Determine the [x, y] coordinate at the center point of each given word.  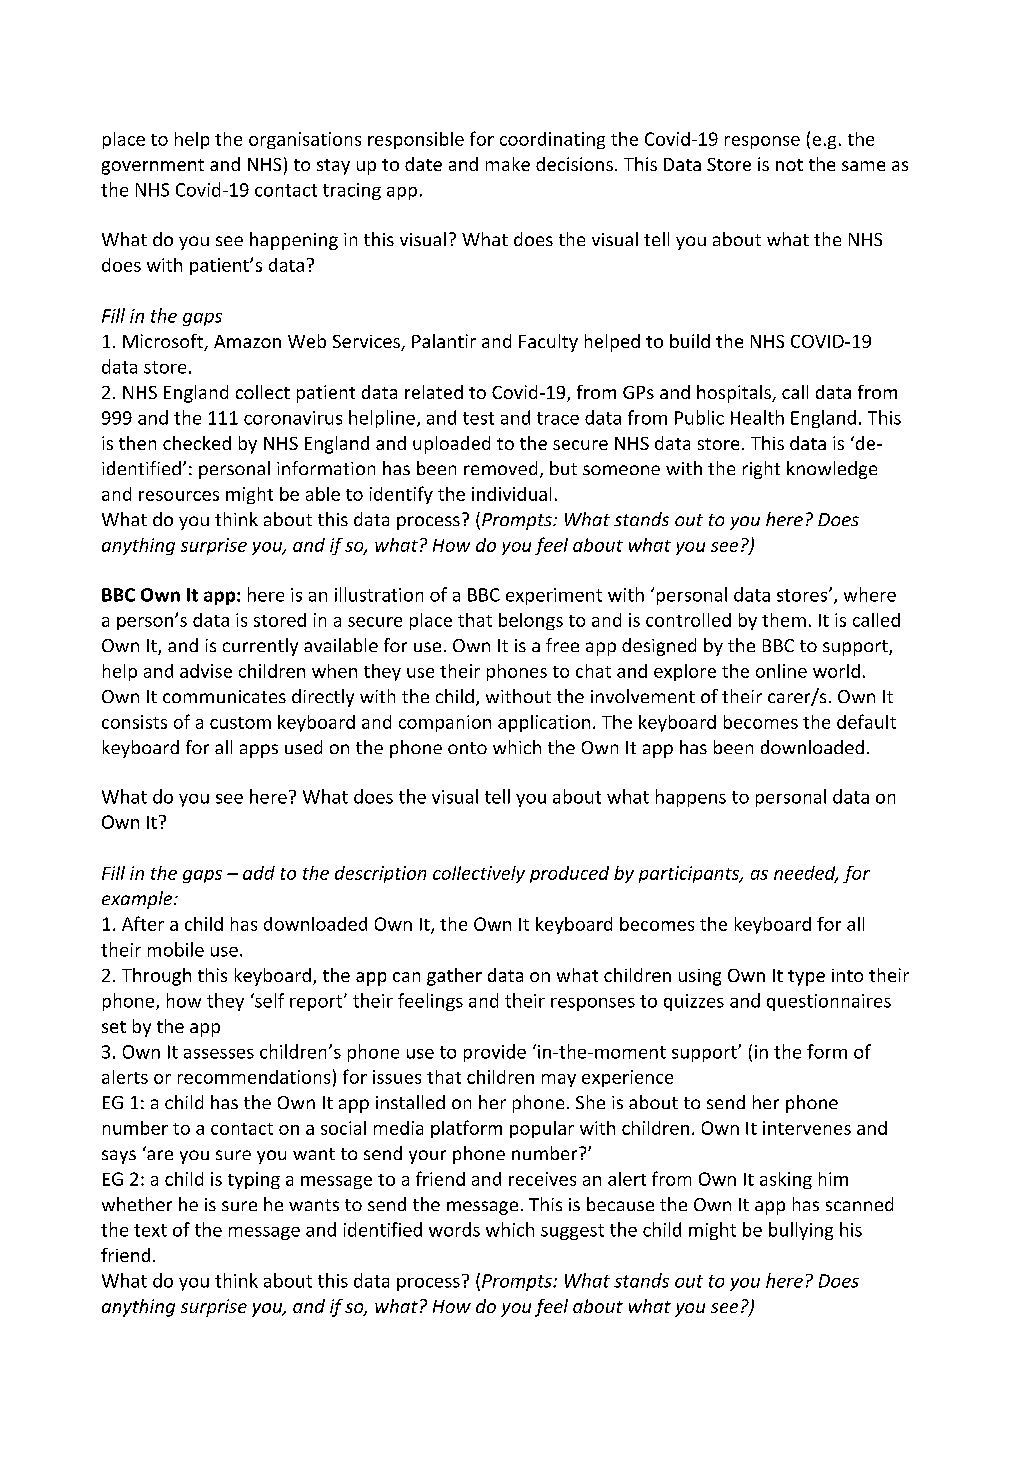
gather [454, 977]
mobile [176, 949]
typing [254, 1180]
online [781, 671]
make [508, 164]
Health [757, 417]
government [153, 167]
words [454, 1229]
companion [445, 723]
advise [206, 671]
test [478, 418]
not [789, 165]
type [806, 978]
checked [197, 443]
